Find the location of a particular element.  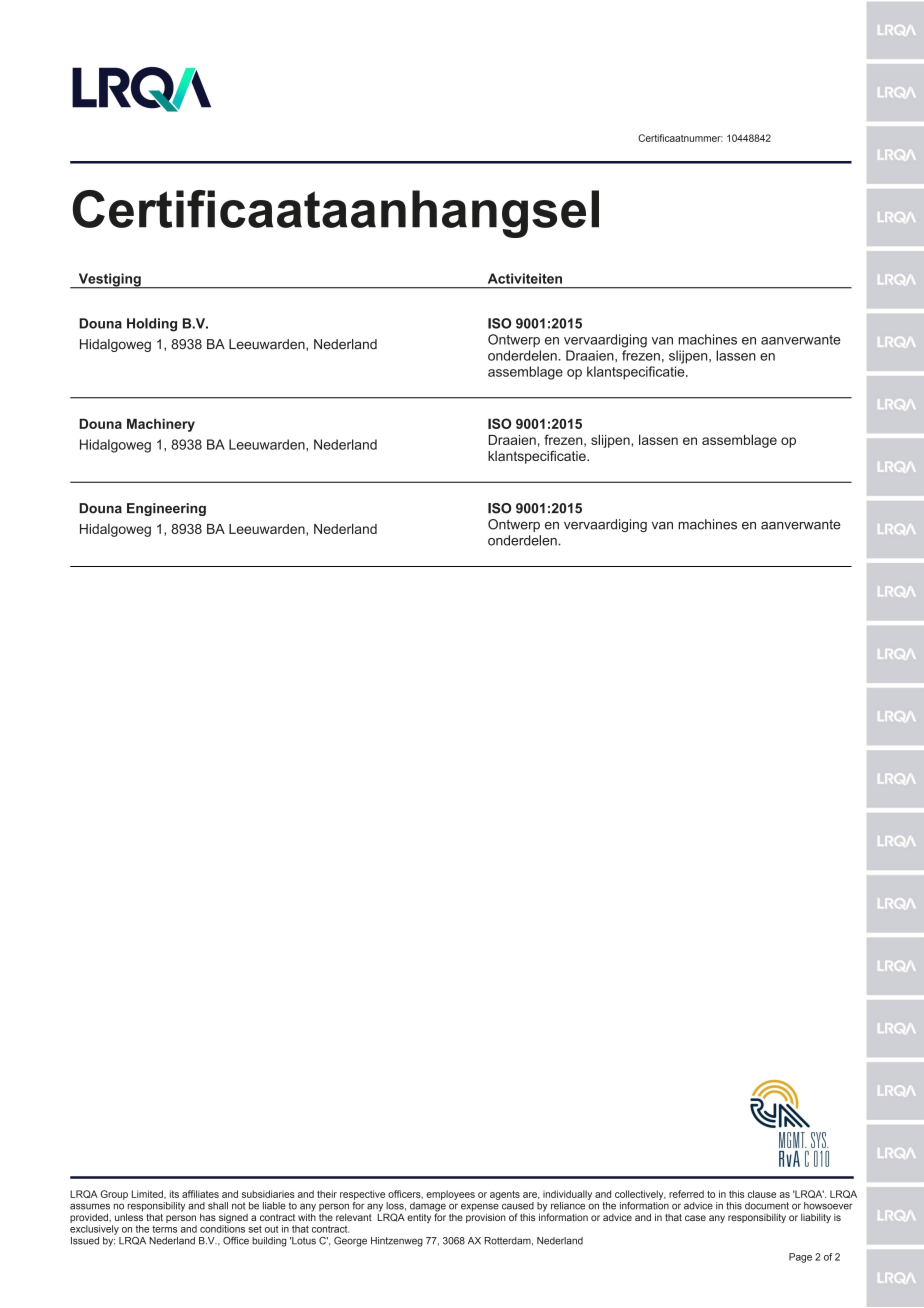

document is located at coordinates (767, 1206).
